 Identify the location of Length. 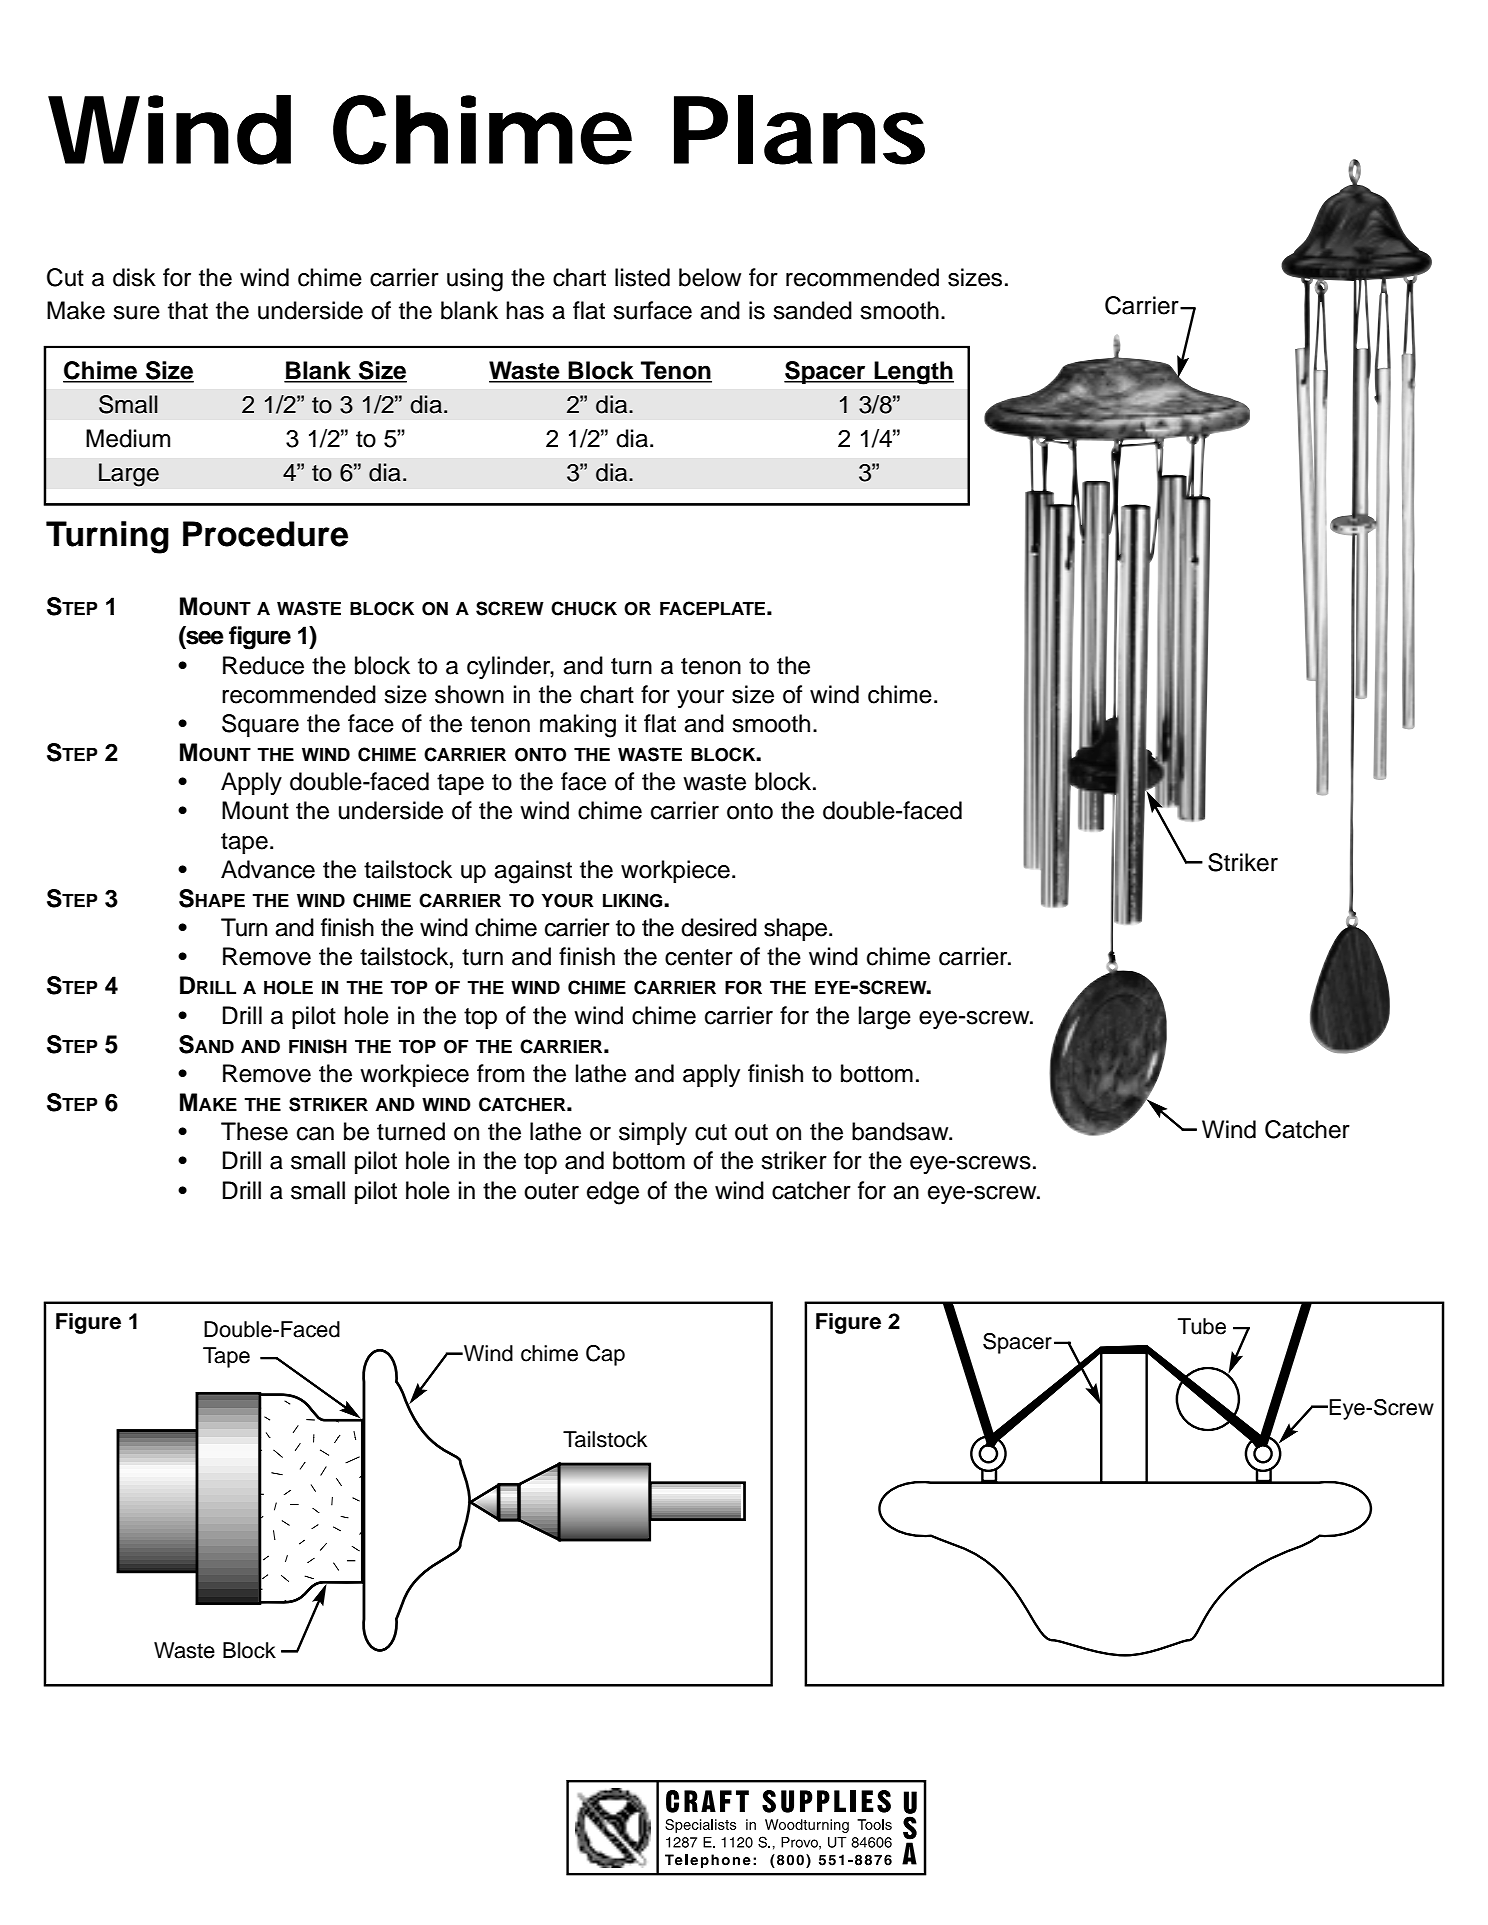
(913, 373).
